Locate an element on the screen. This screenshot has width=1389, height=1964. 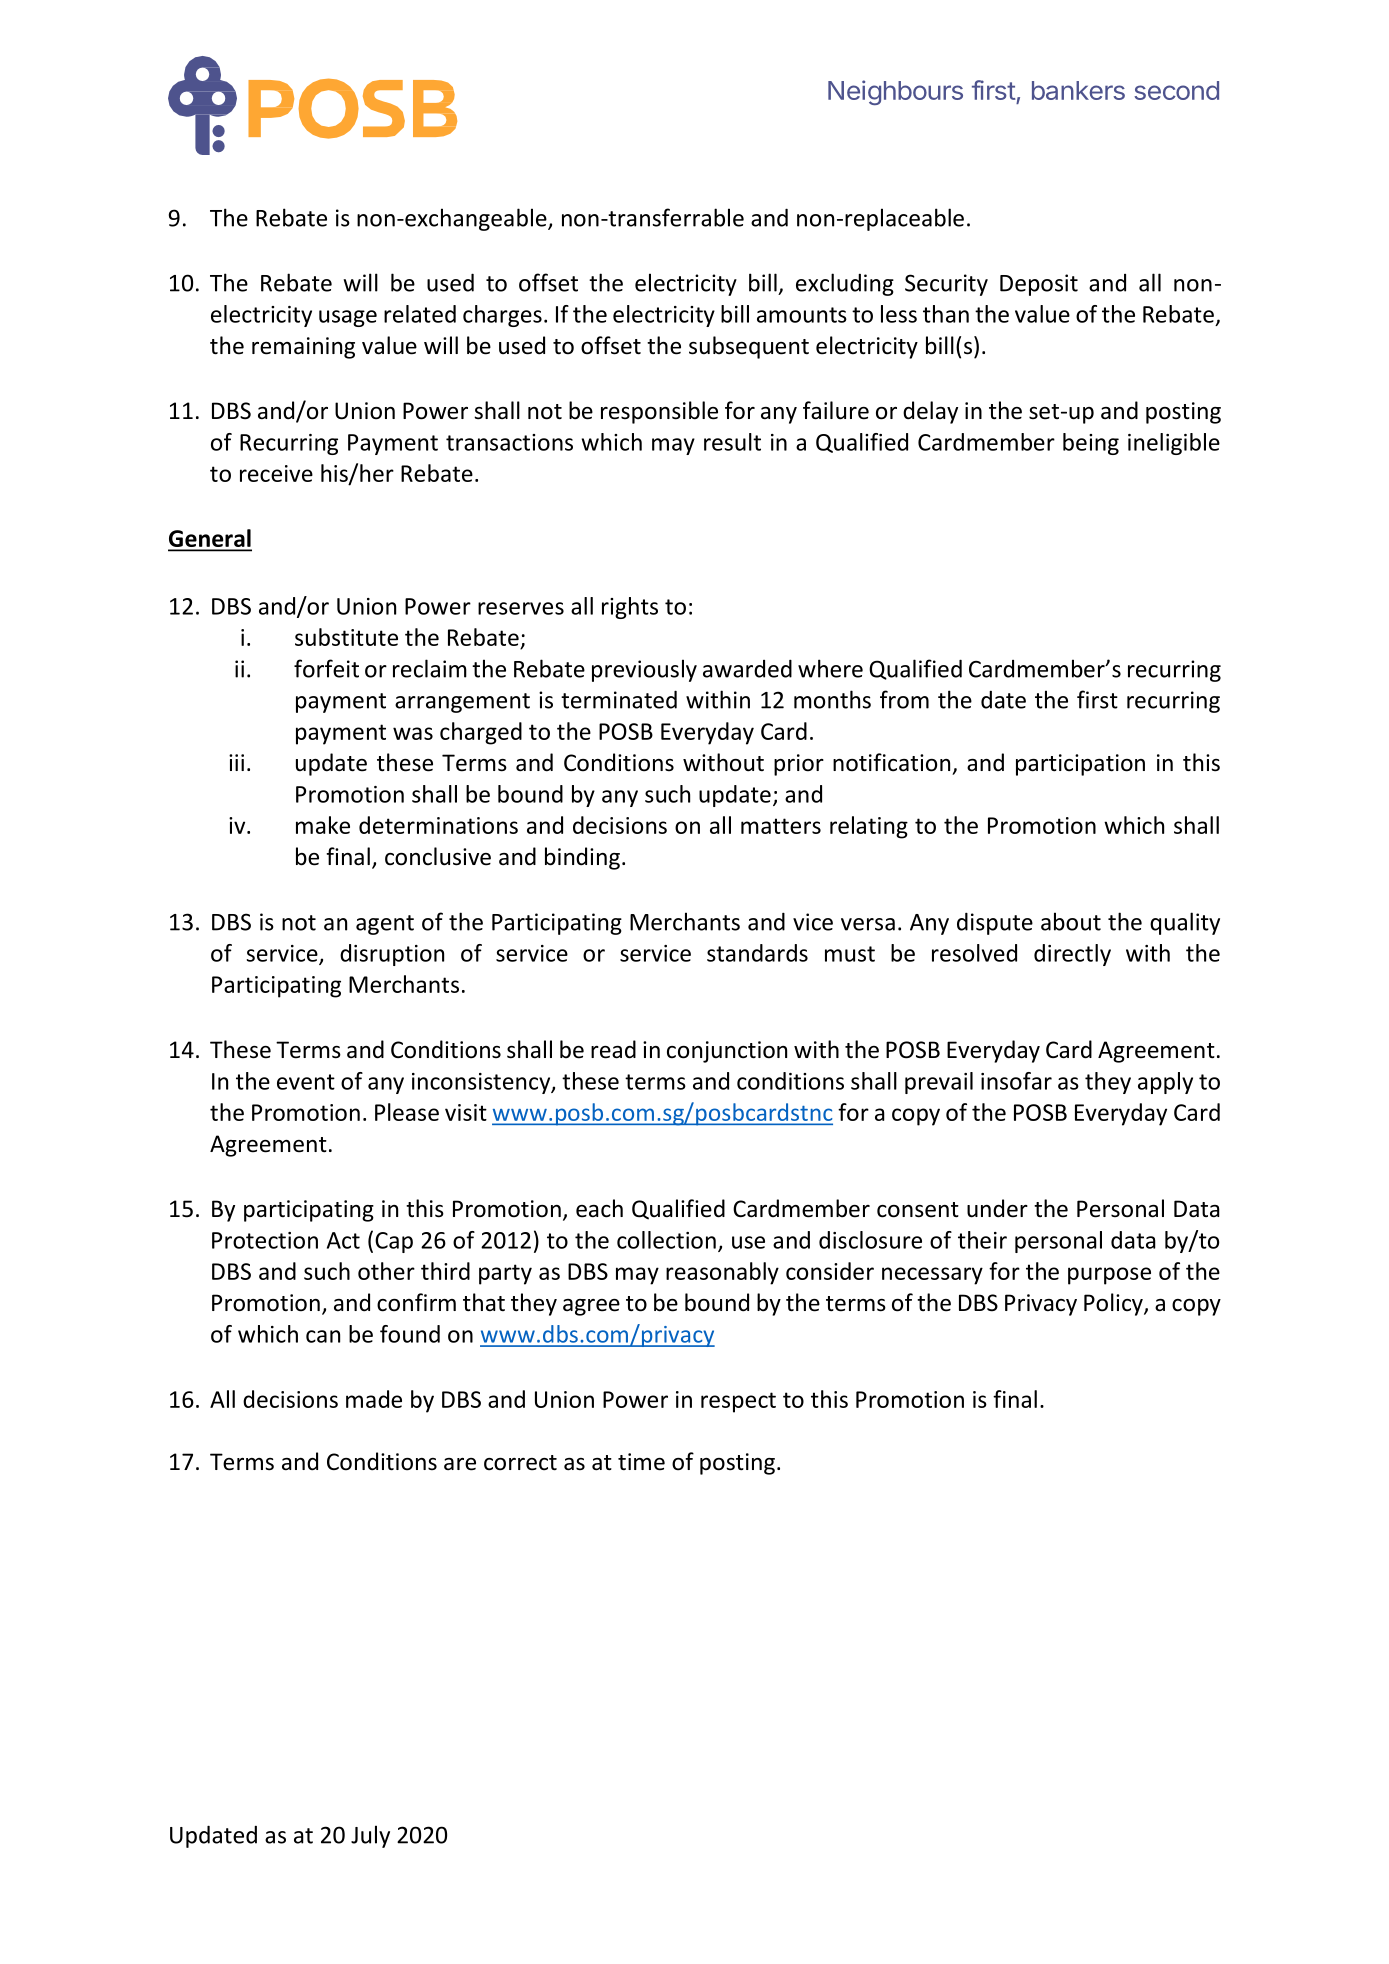
being is located at coordinates (1091, 444).
